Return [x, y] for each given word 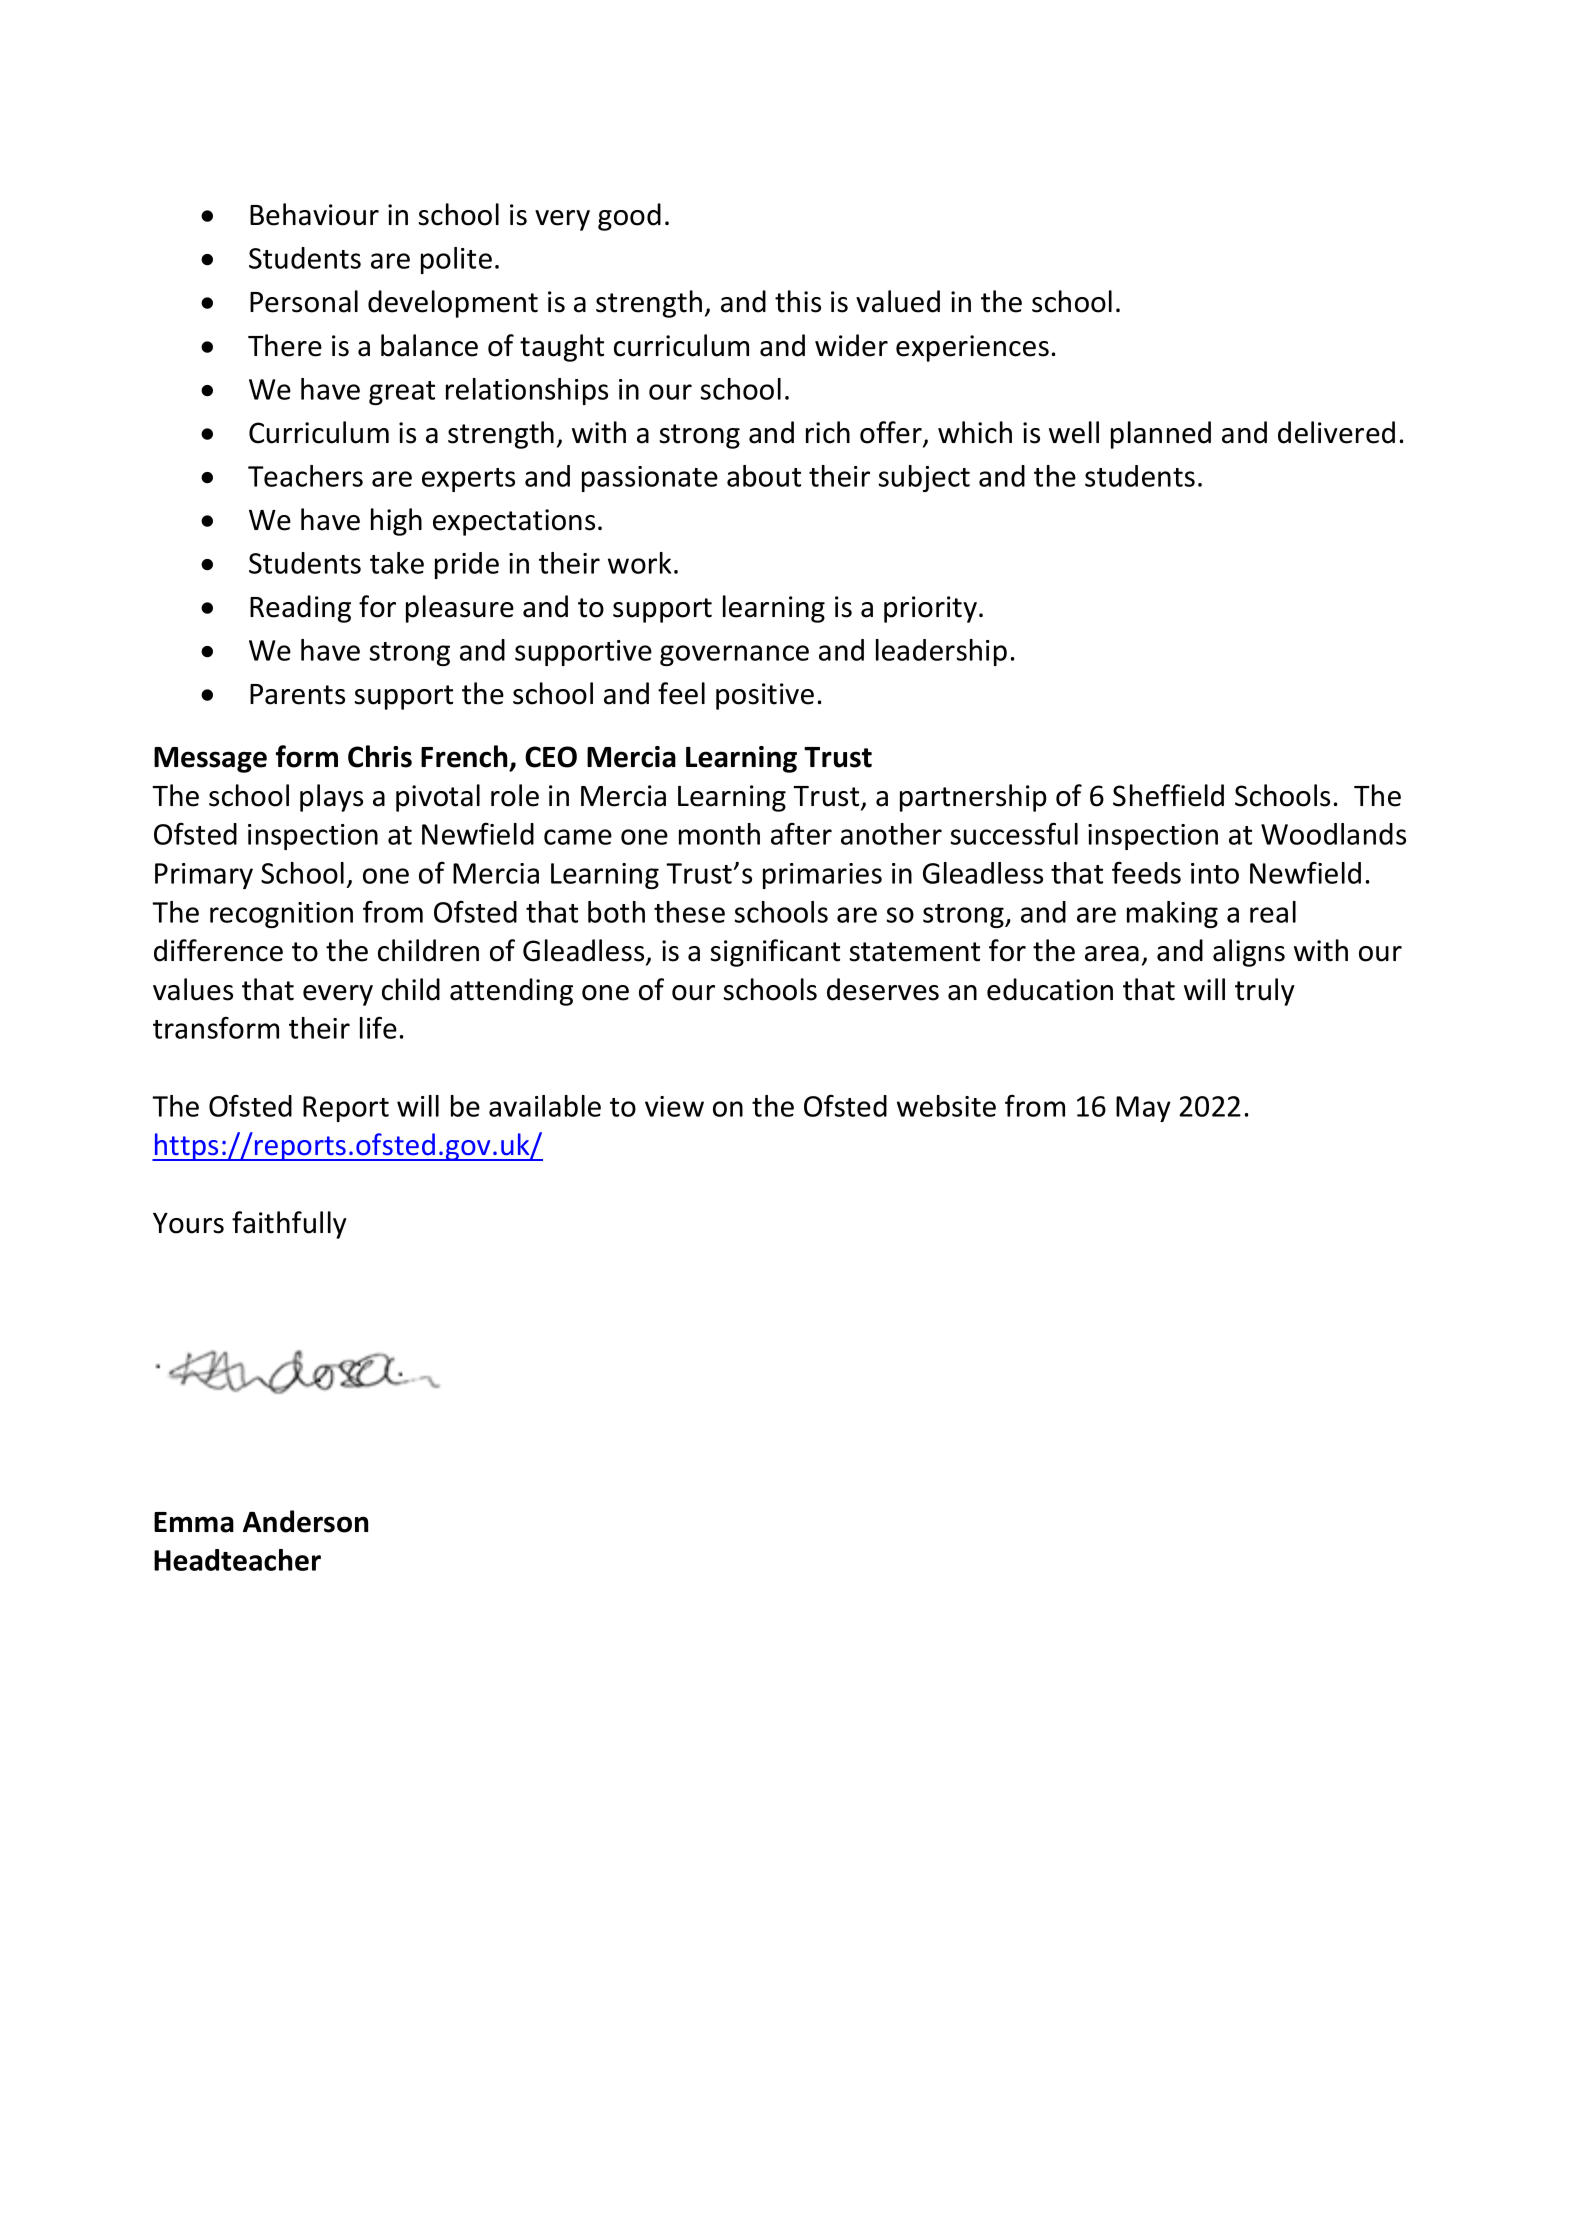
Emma [194, 1522]
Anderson [305, 1521]
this [798, 301]
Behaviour [314, 214]
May [1143, 1109]
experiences [972, 348]
